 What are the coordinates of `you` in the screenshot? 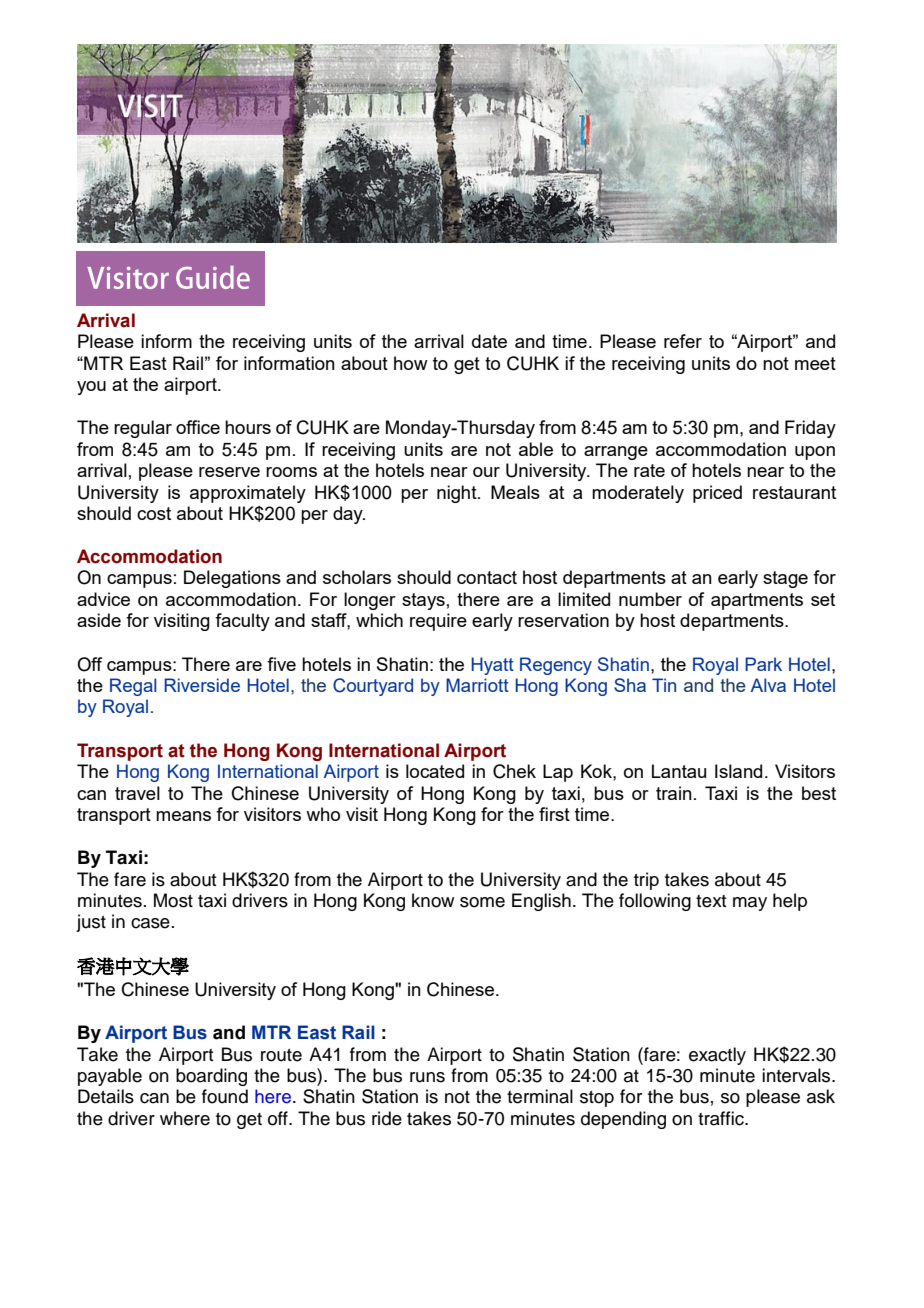 It's located at (91, 388).
